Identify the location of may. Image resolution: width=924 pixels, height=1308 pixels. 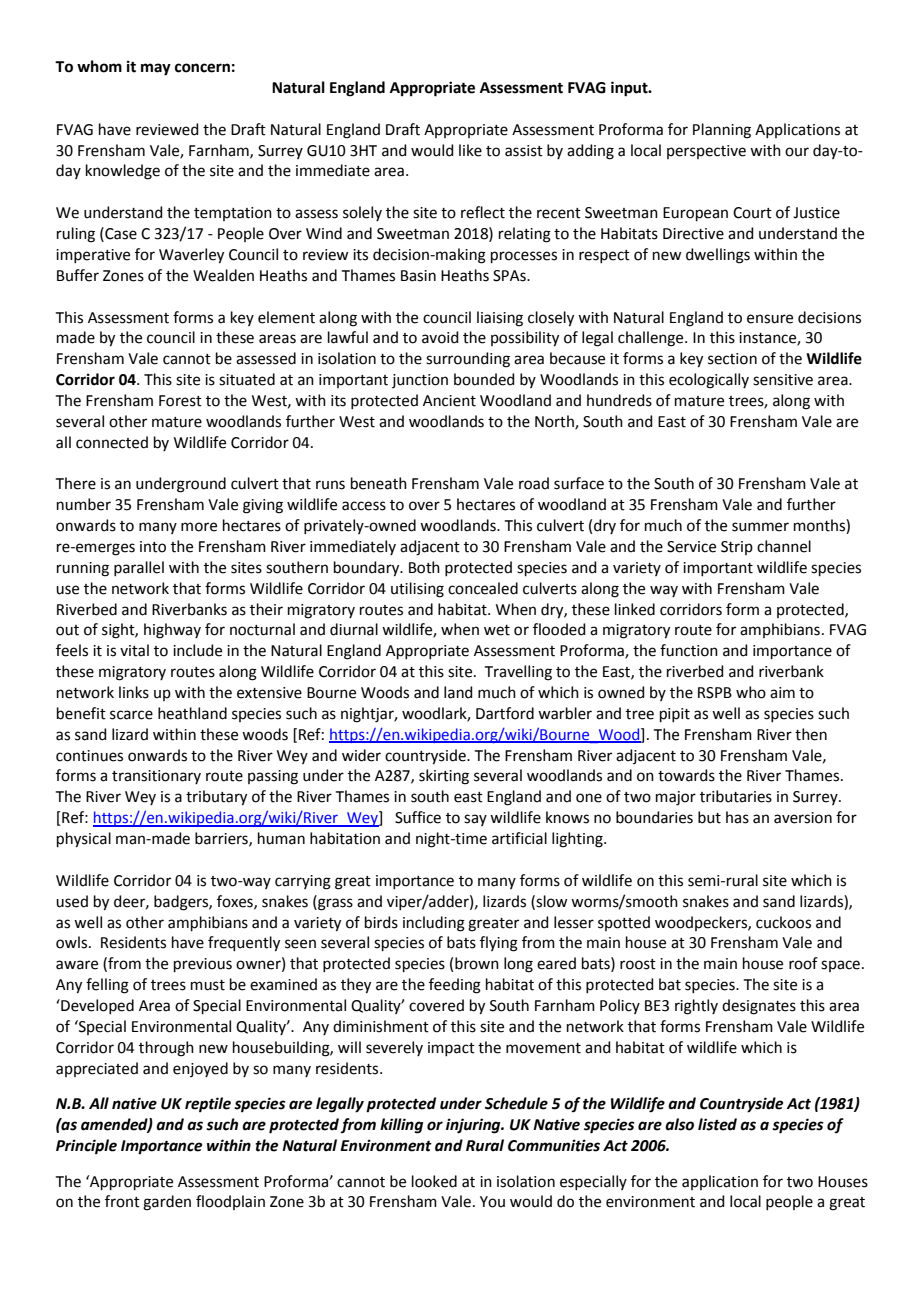
(156, 69).
